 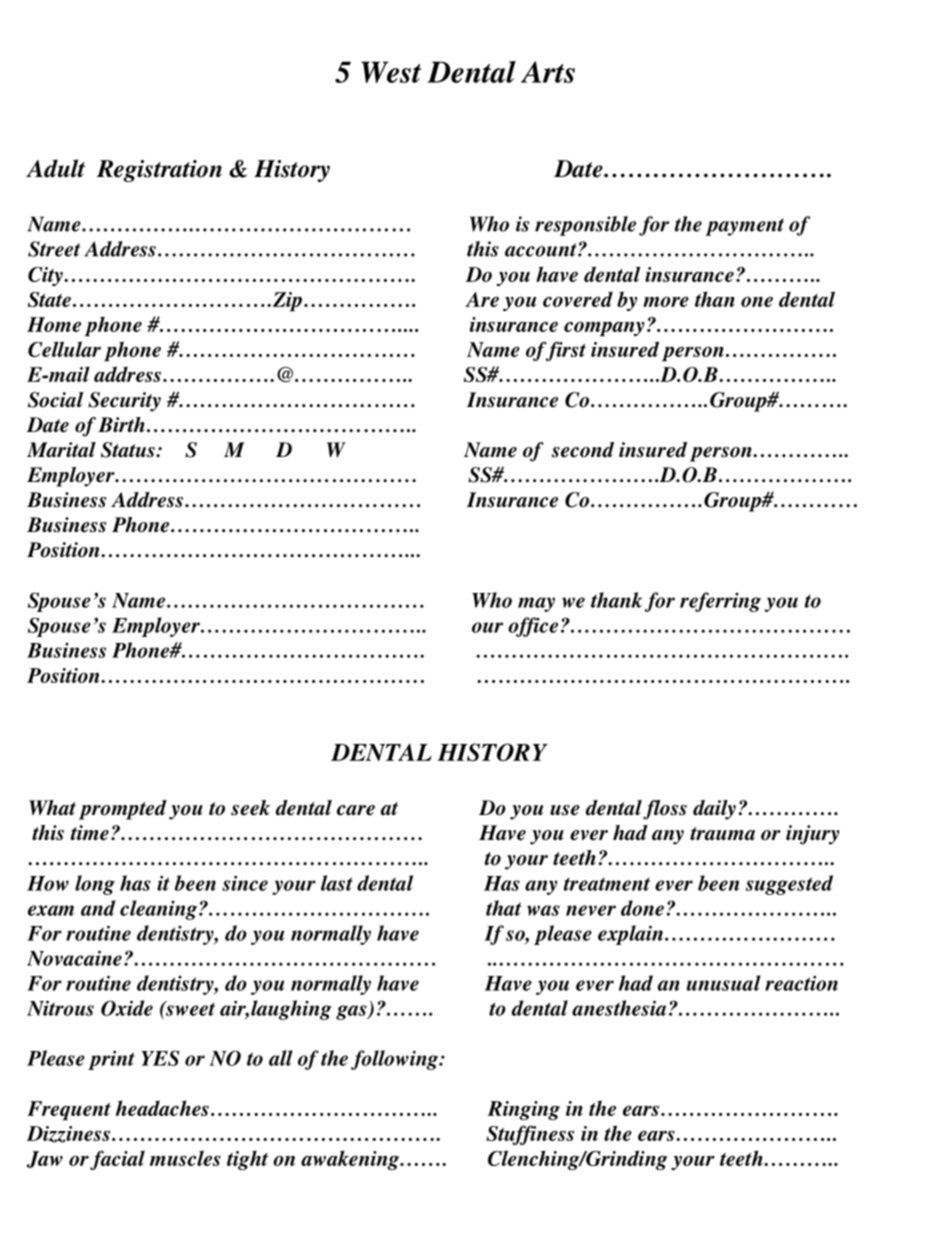 What do you see at coordinates (391, 72) in the screenshot?
I see `West` at bounding box center [391, 72].
